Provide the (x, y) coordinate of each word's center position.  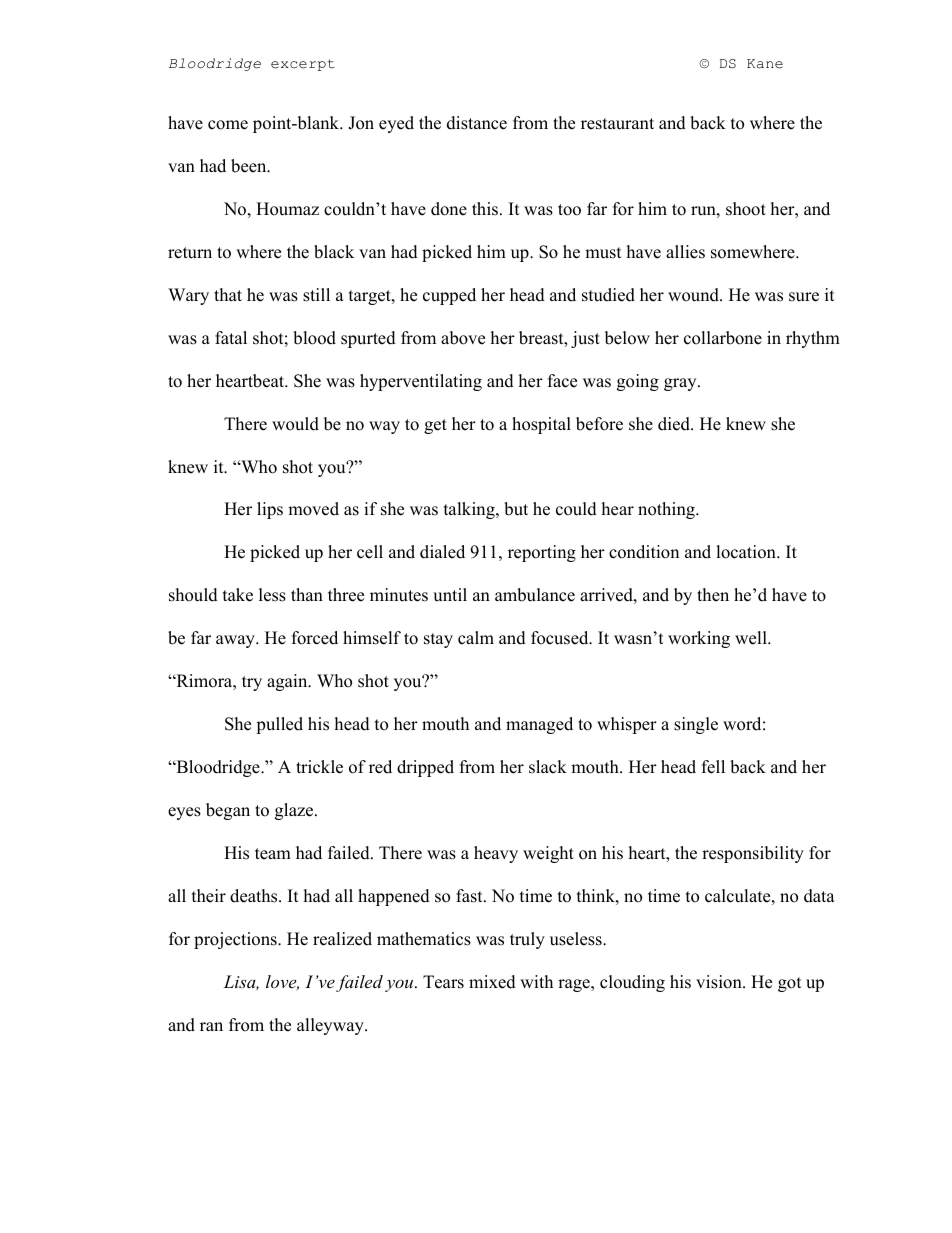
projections (236, 940)
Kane (765, 64)
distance (477, 123)
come (228, 125)
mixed (492, 982)
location (747, 552)
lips (270, 510)
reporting (542, 553)
